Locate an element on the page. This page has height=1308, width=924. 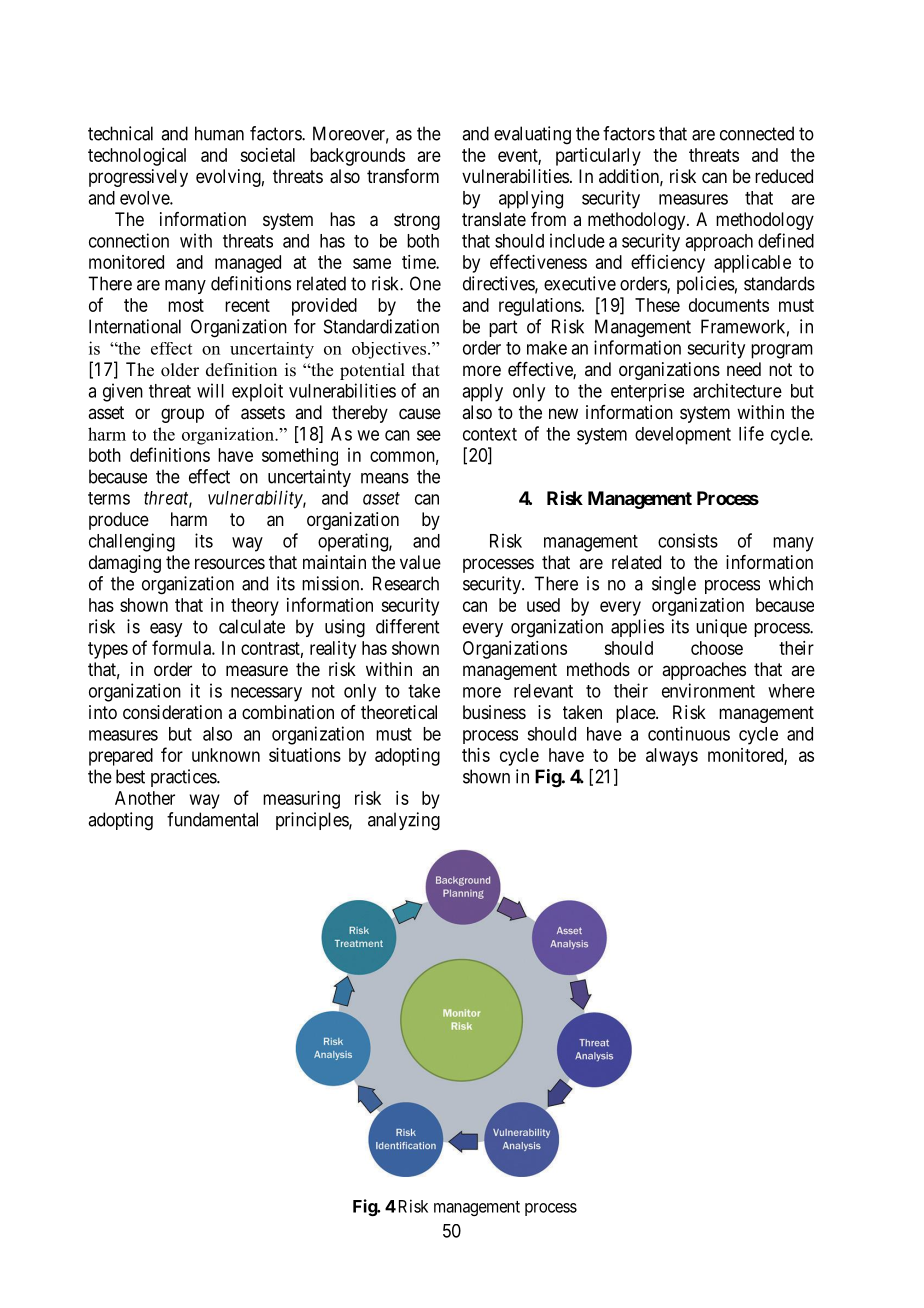
analyzing is located at coordinates (404, 821).
